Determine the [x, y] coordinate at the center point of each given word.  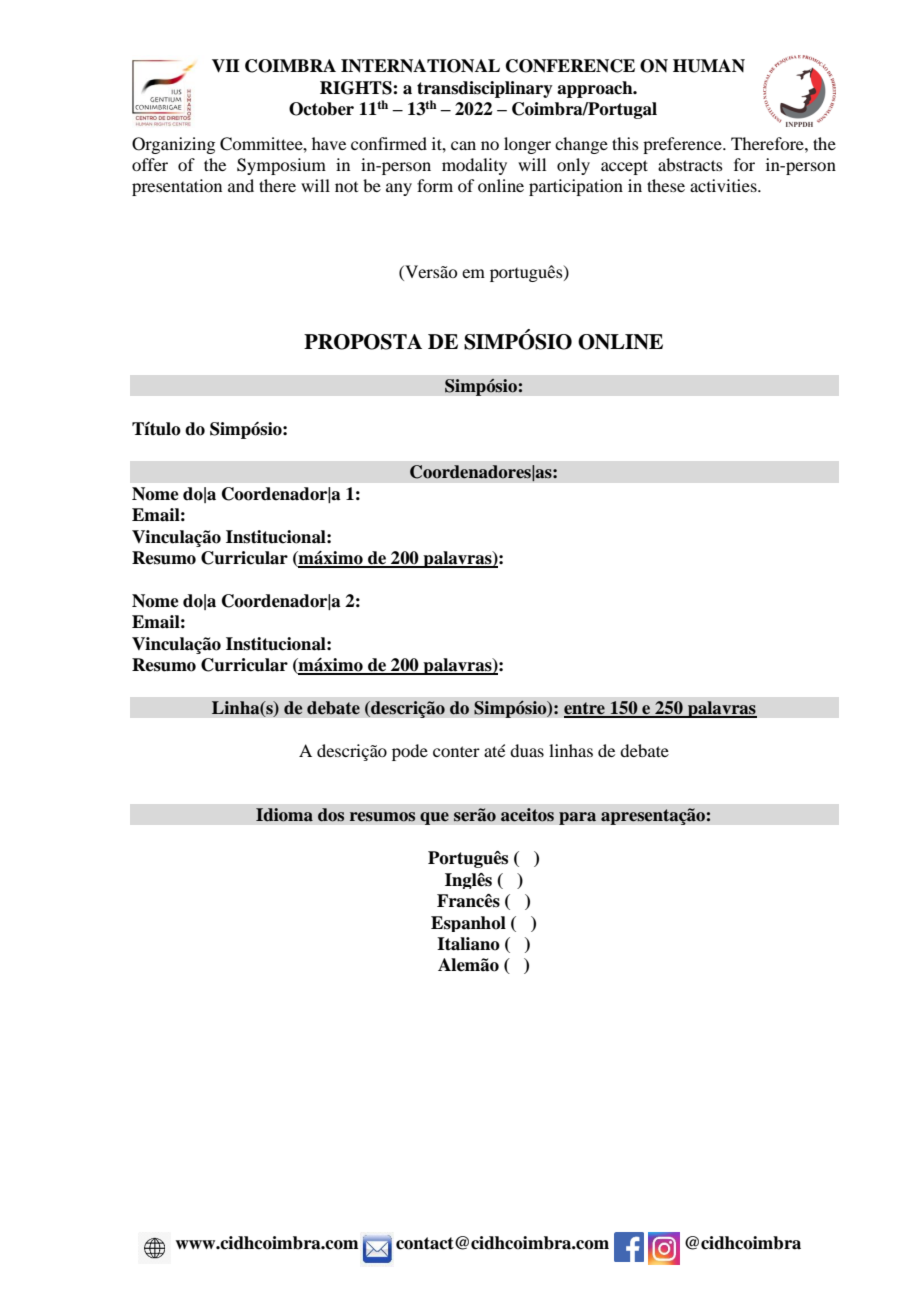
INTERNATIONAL [420, 66]
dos [331, 815]
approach [596, 89]
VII [226, 66]
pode [410, 752]
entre [585, 709]
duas [527, 750]
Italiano [468, 944]
